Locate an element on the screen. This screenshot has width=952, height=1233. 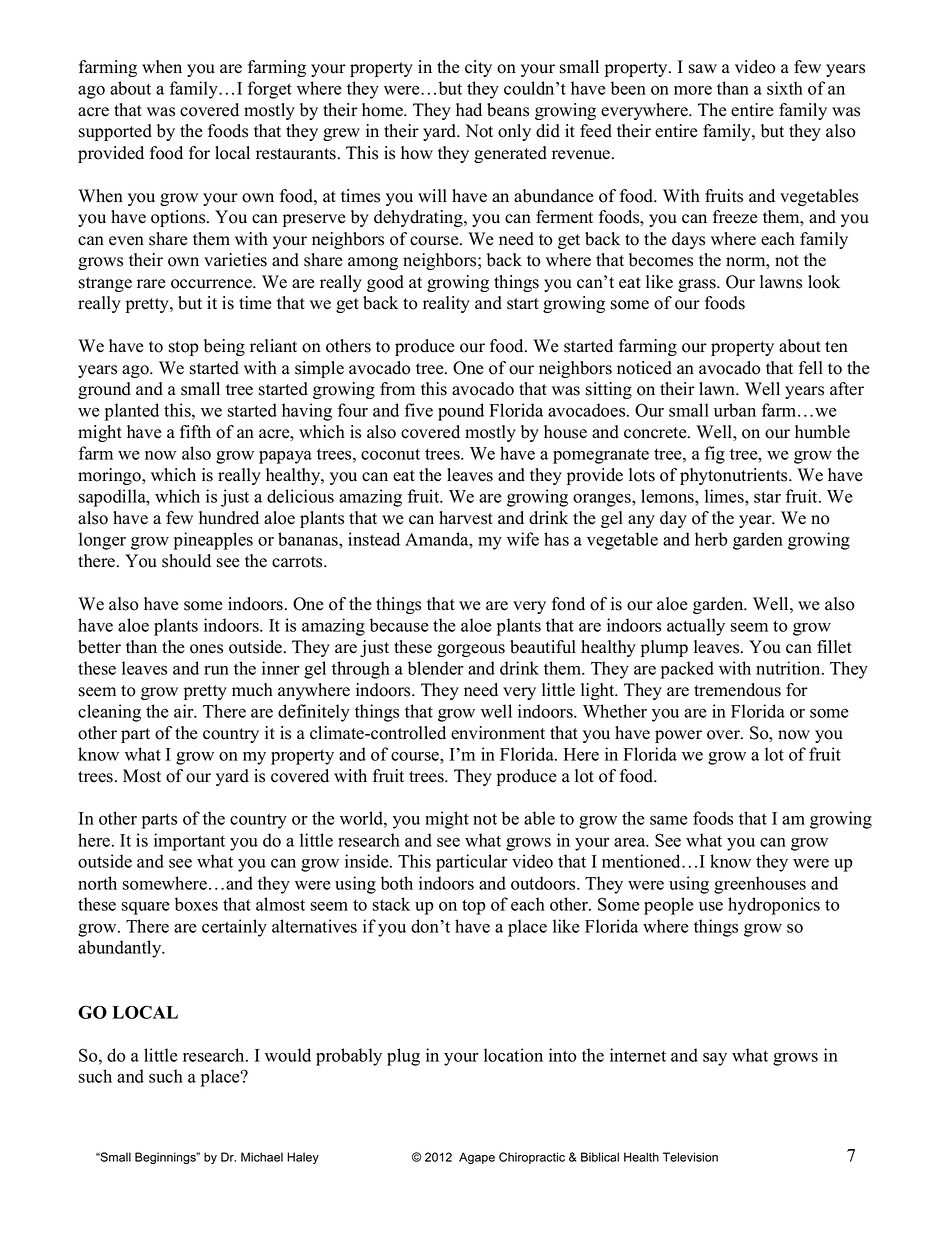
sixth is located at coordinates (785, 88).
